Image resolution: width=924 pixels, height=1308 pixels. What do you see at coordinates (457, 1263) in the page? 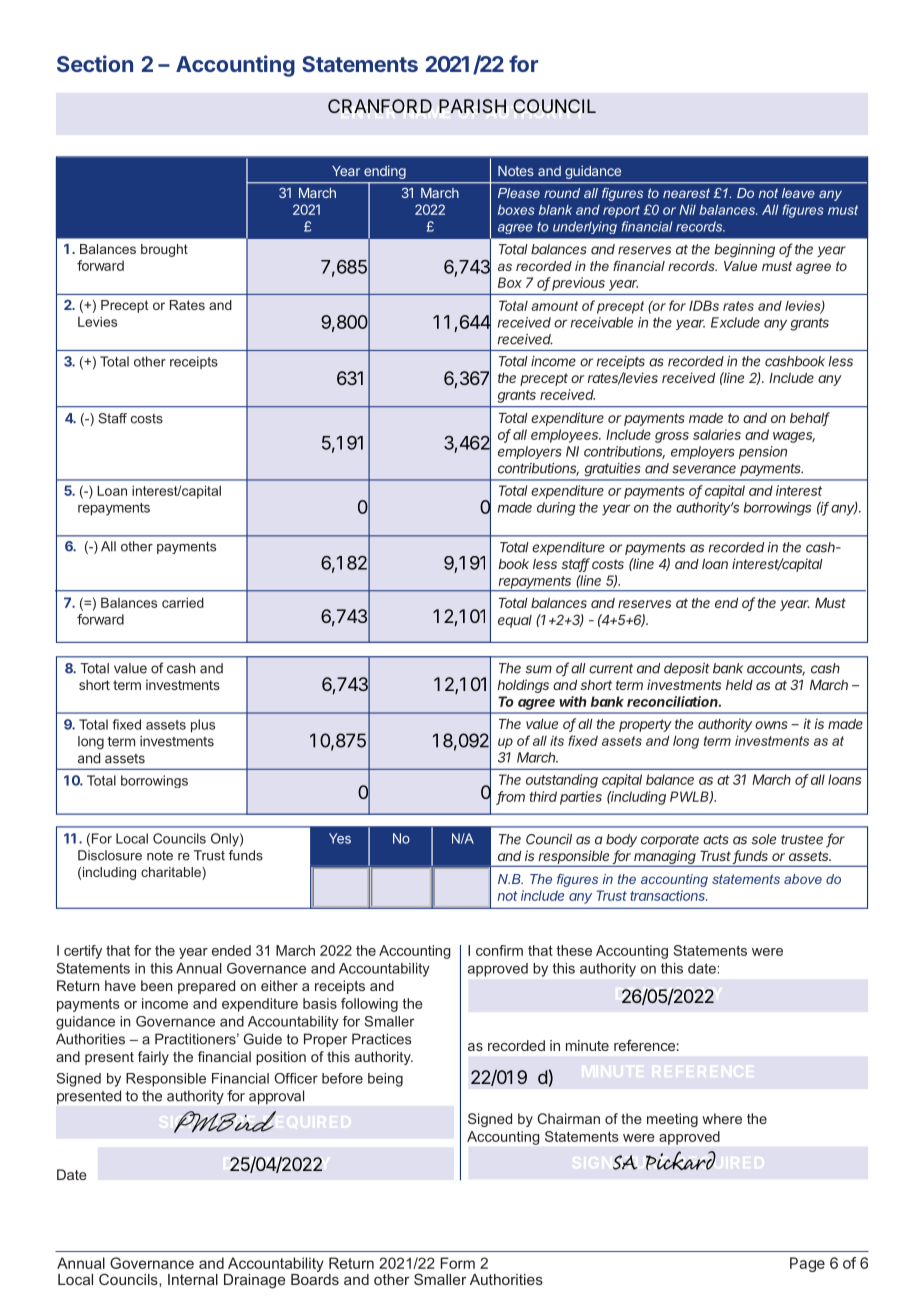
I see `Form` at bounding box center [457, 1263].
